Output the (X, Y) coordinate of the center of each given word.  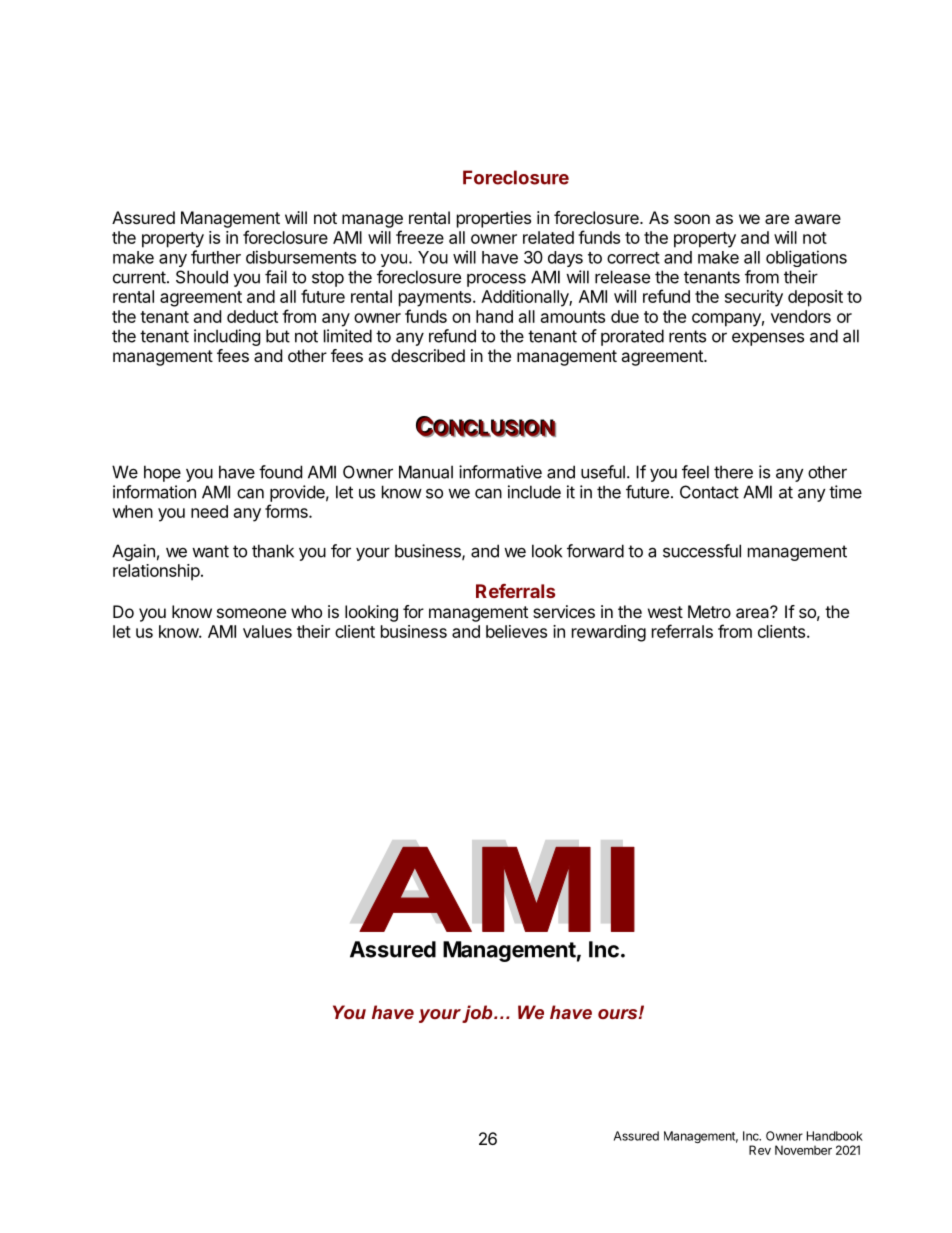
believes (516, 631)
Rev (760, 1150)
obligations (806, 258)
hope (162, 473)
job (478, 1014)
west (665, 612)
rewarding (609, 633)
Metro (709, 611)
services (564, 611)
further (216, 257)
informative (500, 472)
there (733, 472)
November (803, 1150)
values (267, 631)
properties (494, 219)
